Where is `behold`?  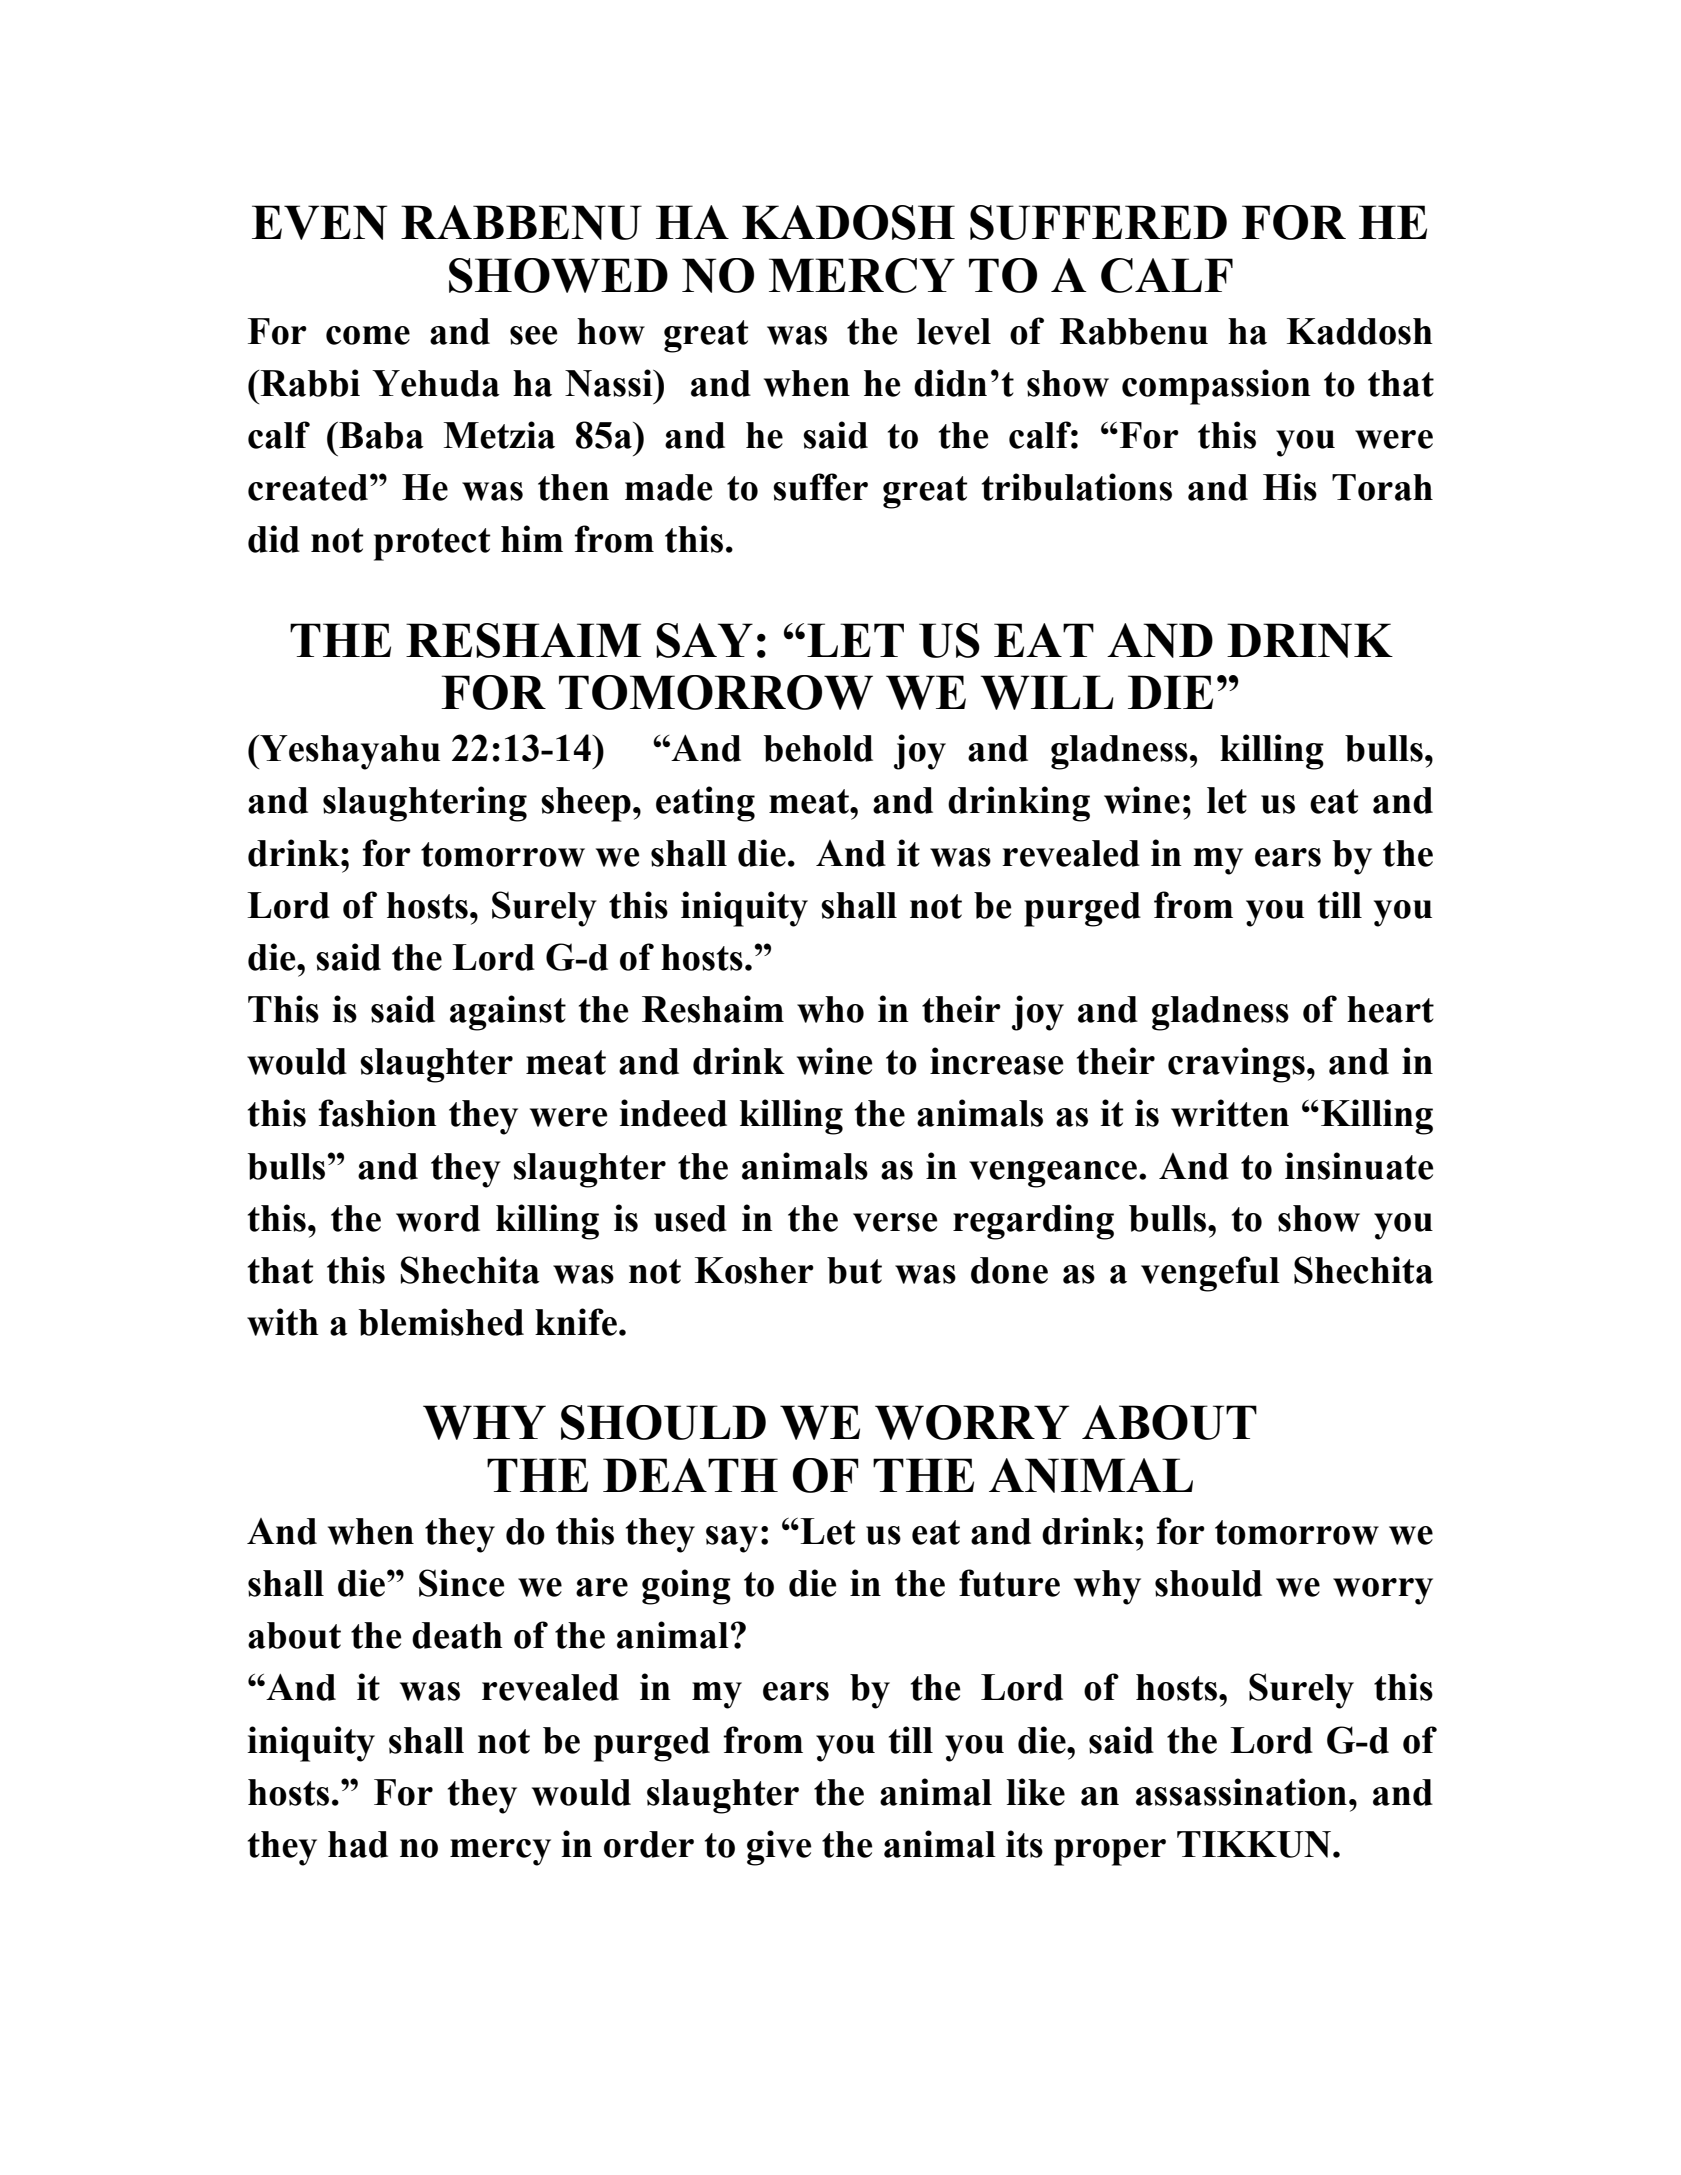 behold is located at coordinates (818, 748).
